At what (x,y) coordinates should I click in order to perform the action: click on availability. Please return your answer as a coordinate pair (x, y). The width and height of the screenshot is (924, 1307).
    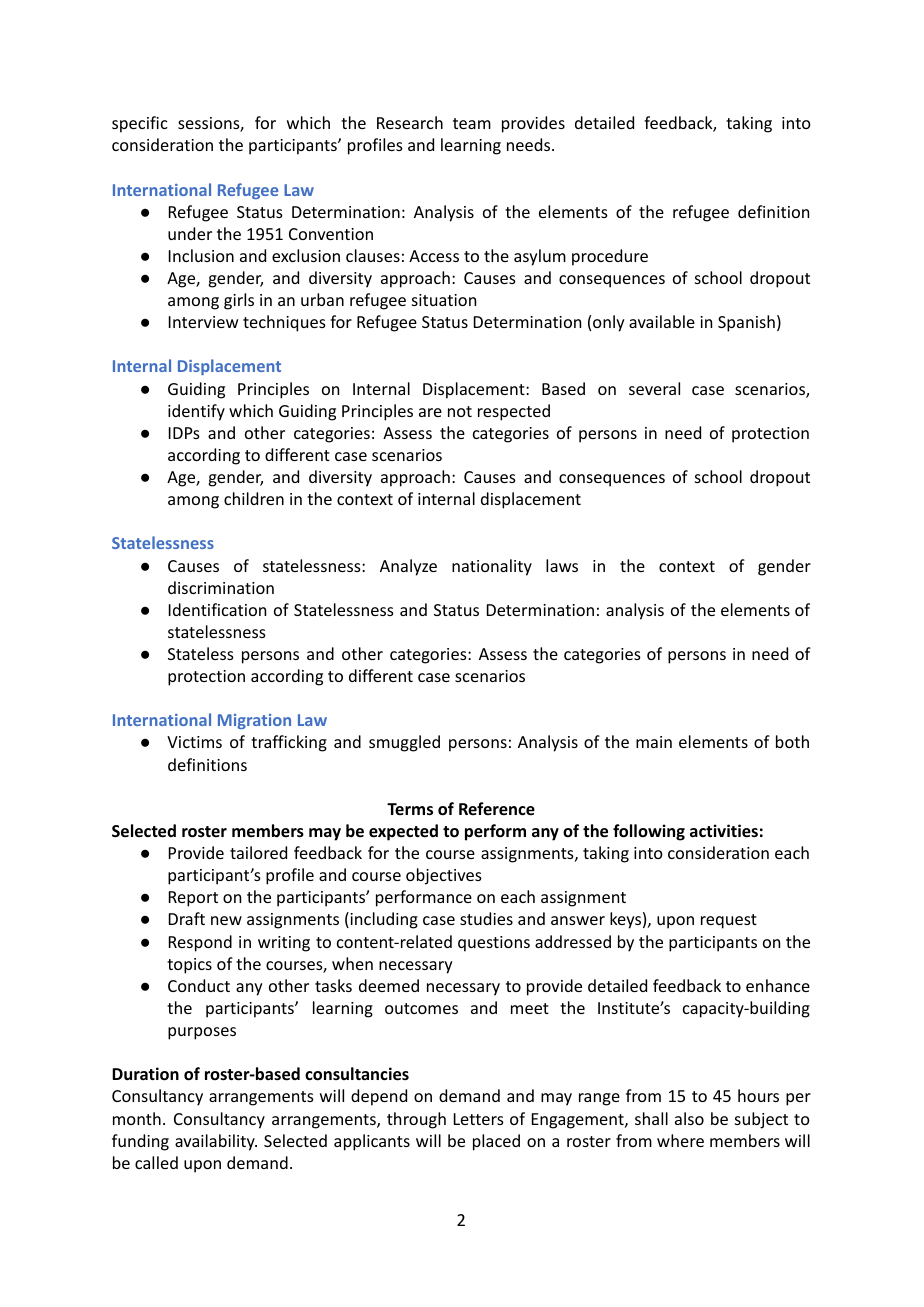
    Looking at the image, I should click on (216, 1142).
